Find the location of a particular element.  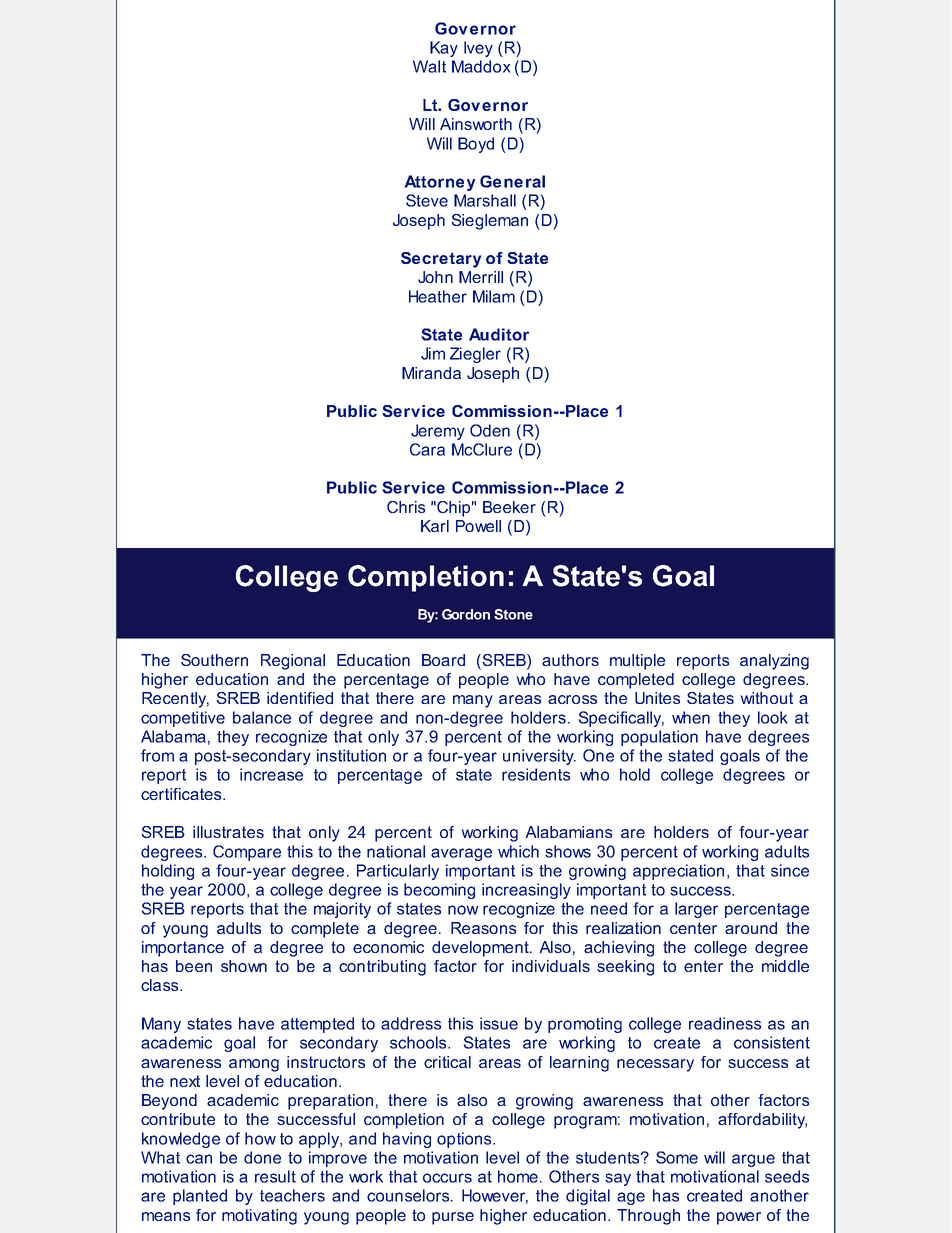

Beeker is located at coordinates (509, 507).
